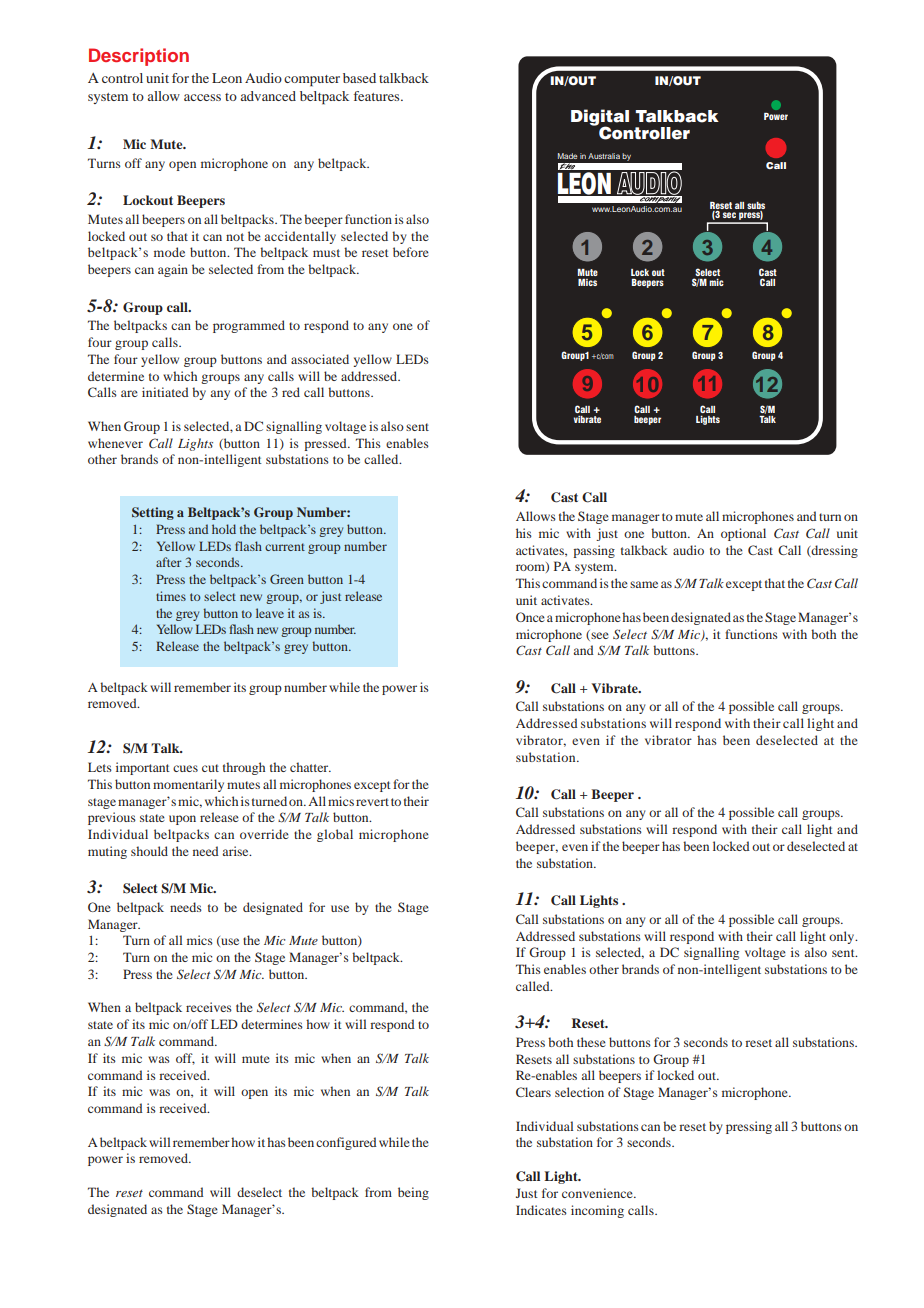 This image has width=924, height=1308. What do you see at coordinates (378, 96) in the image?
I see `features` at bounding box center [378, 96].
